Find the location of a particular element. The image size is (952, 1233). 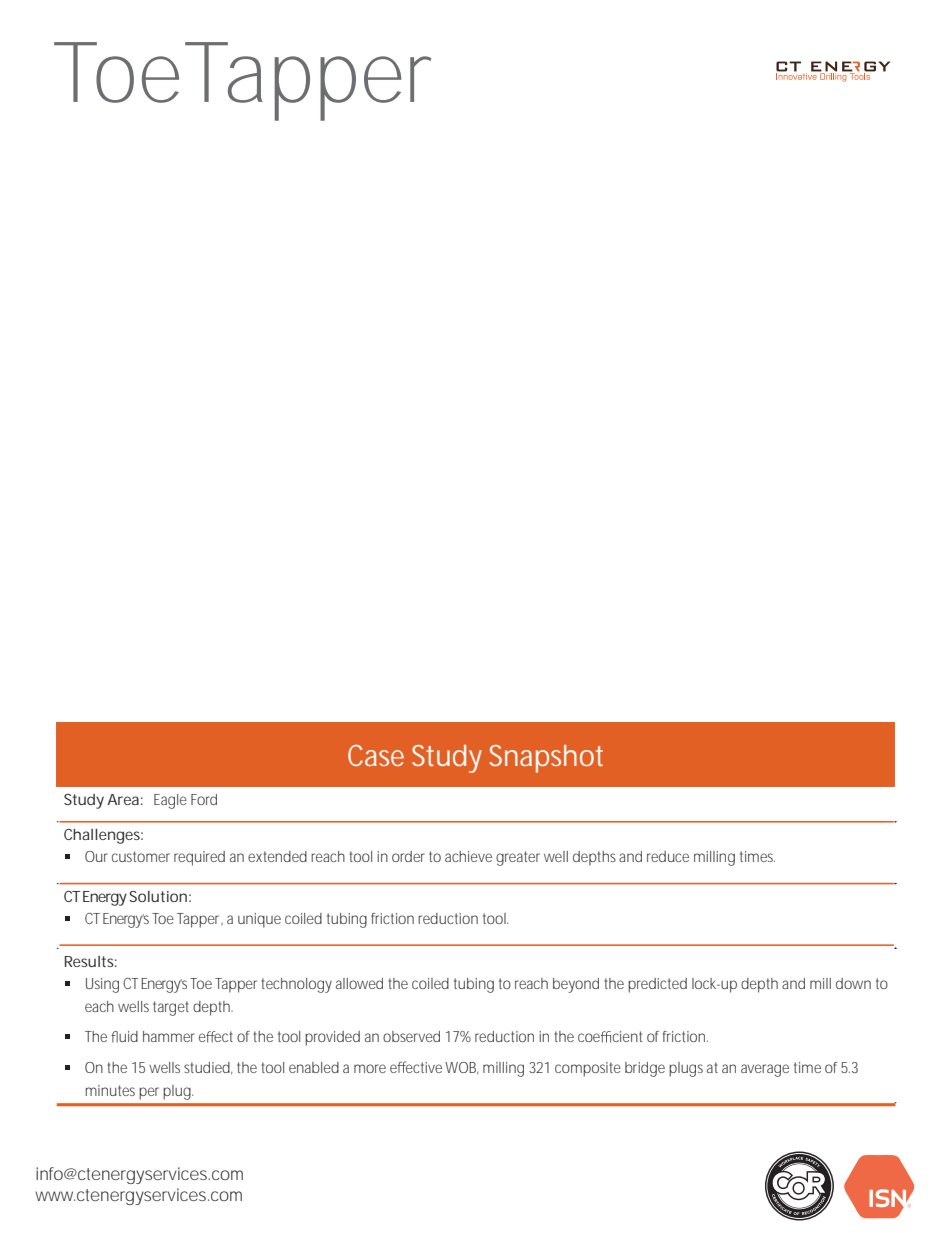

Case is located at coordinates (376, 755).
